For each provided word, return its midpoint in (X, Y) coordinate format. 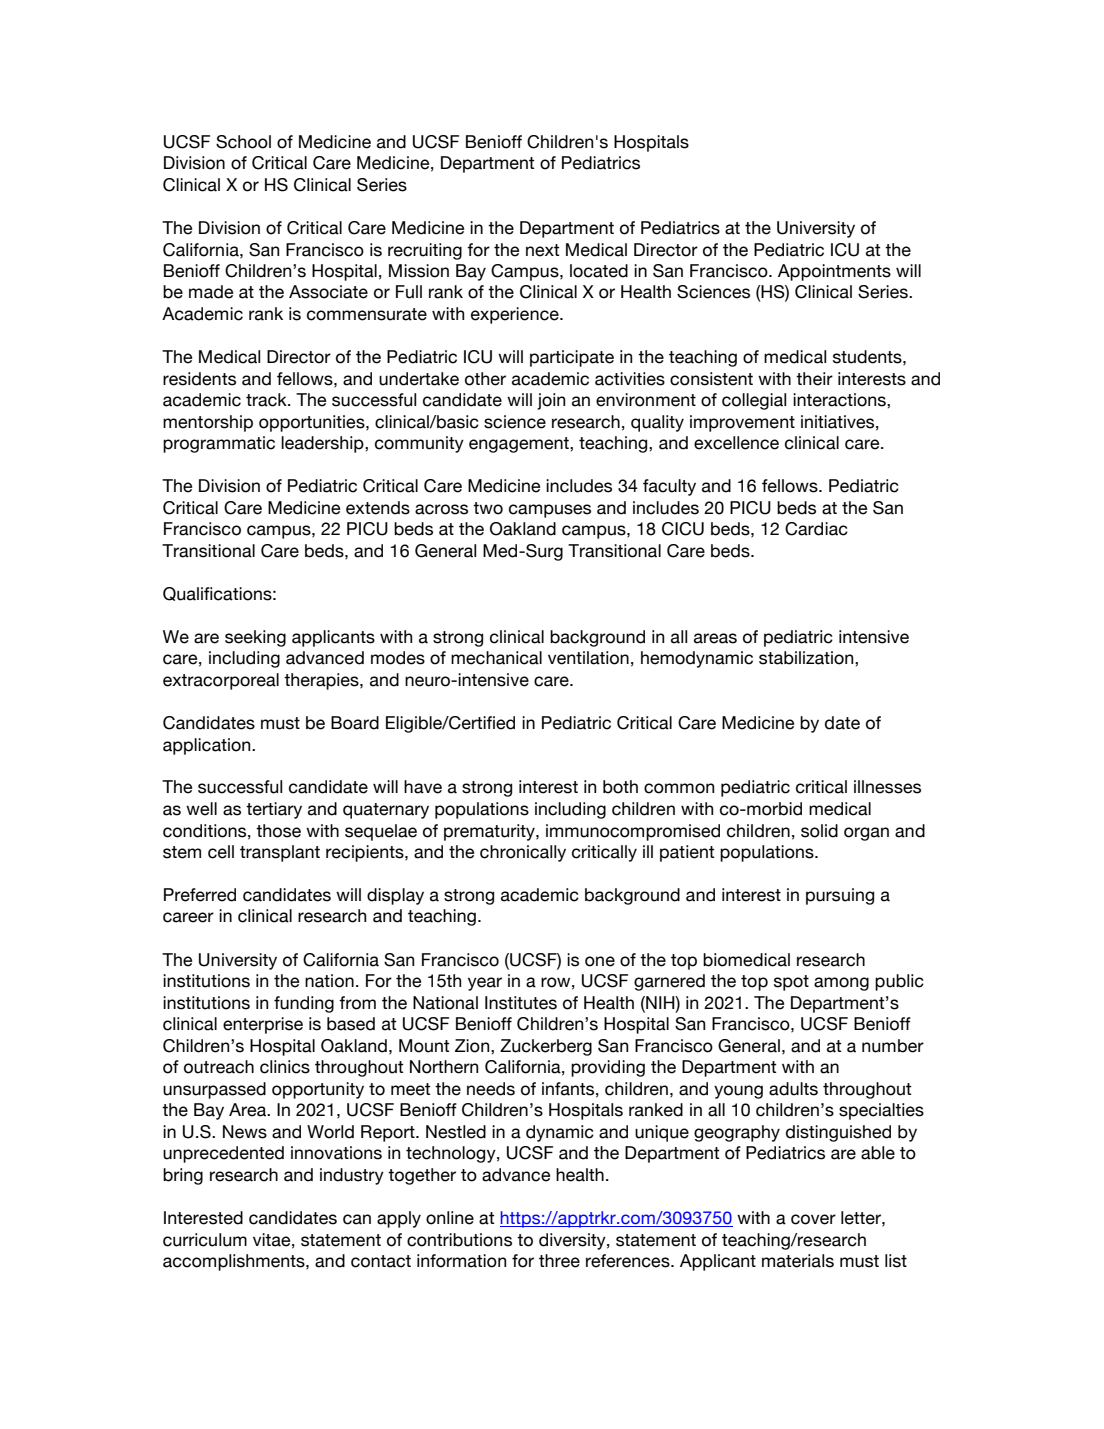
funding (304, 1004)
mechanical (496, 658)
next (542, 250)
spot (791, 983)
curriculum (205, 1240)
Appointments (834, 272)
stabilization (807, 658)
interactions (840, 400)
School (243, 142)
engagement (520, 445)
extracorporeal (221, 681)
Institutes (521, 1003)
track (267, 400)
